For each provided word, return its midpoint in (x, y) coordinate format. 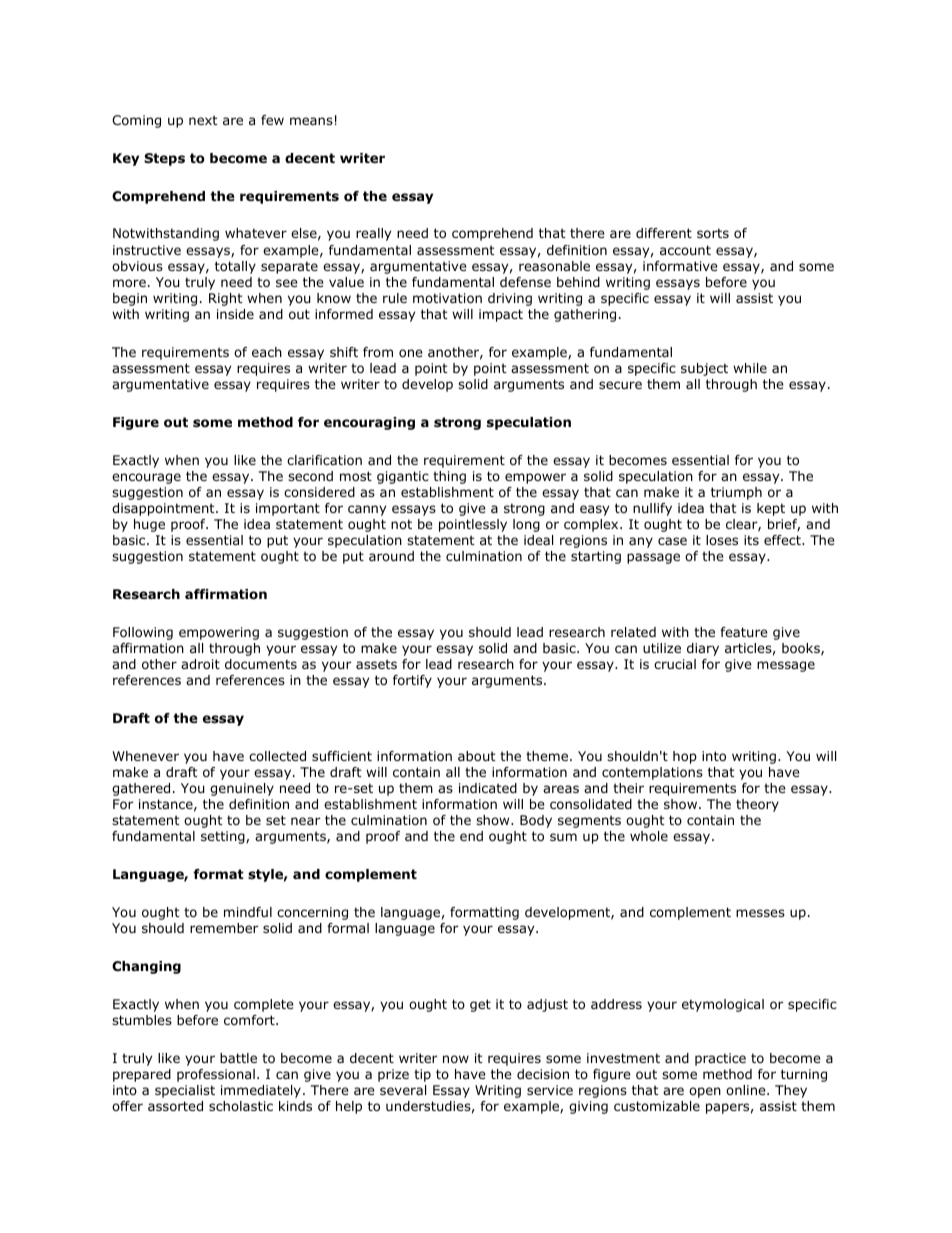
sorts (713, 233)
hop (685, 757)
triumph (736, 493)
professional (216, 1075)
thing (449, 477)
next (203, 120)
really (373, 234)
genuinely (242, 789)
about (477, 756)
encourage (146, 478)
